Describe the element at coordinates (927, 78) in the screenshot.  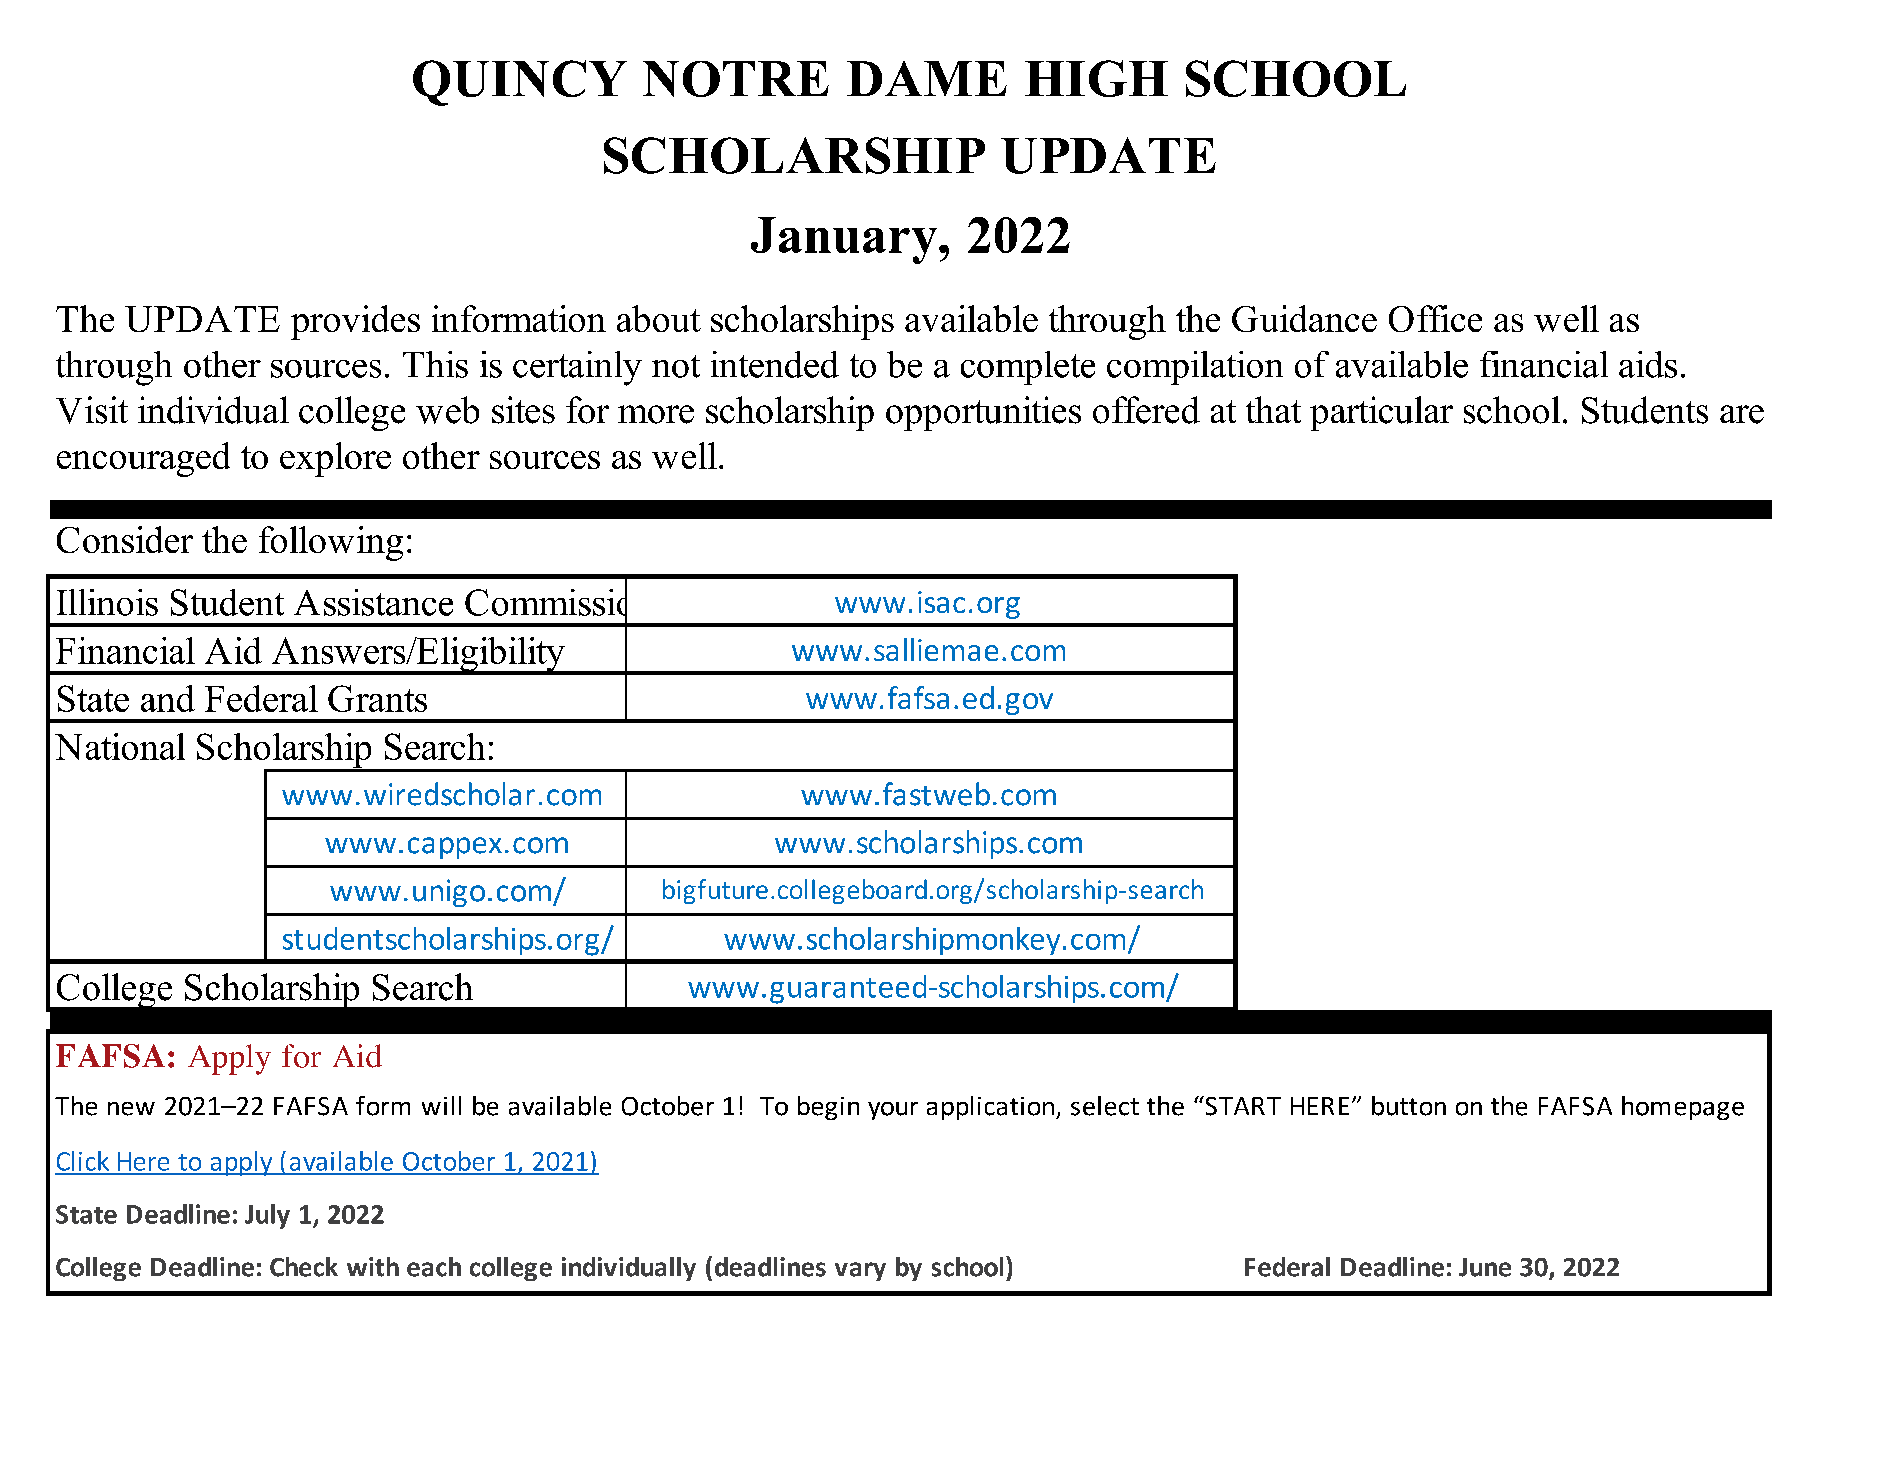
I see `DAME` at that location.
